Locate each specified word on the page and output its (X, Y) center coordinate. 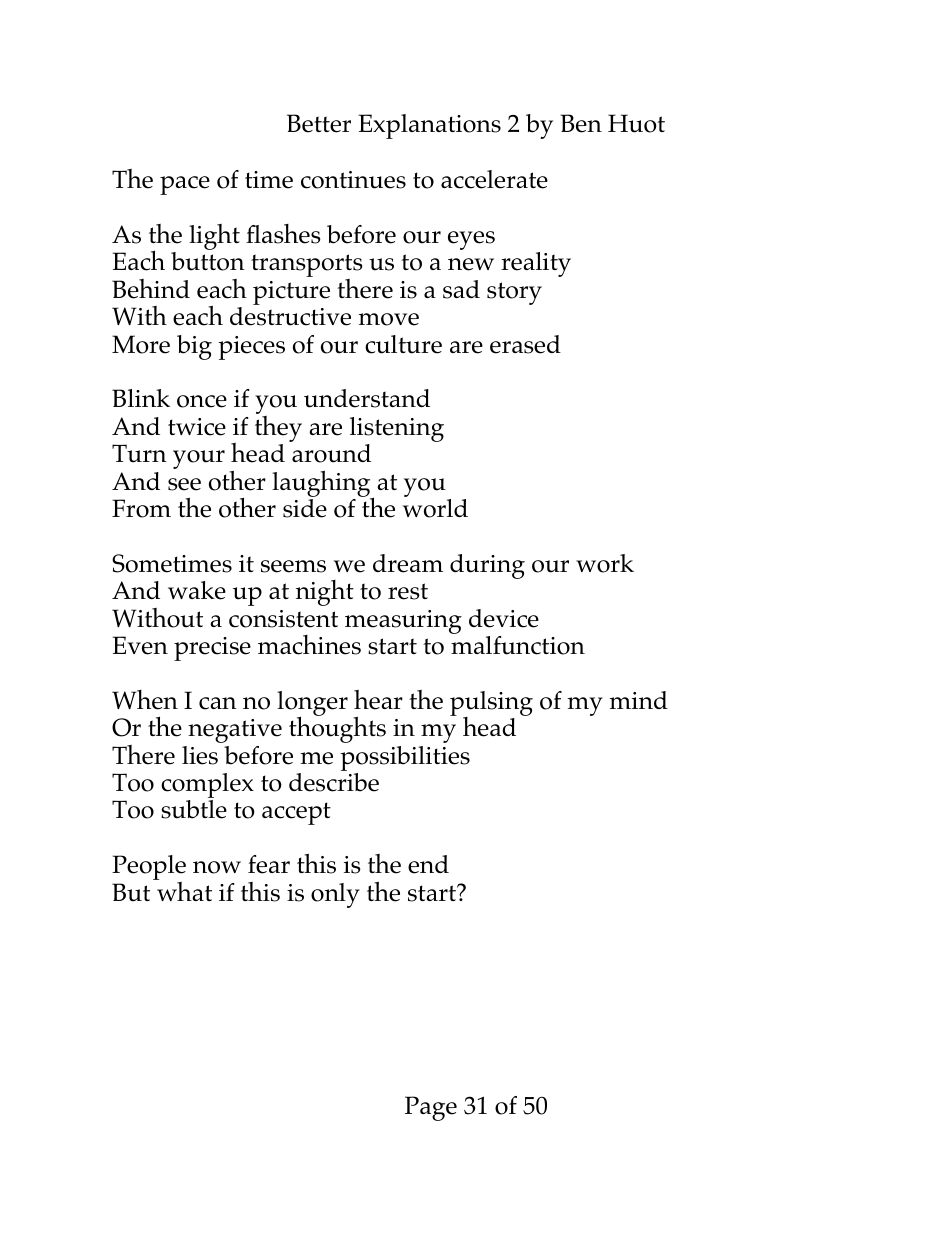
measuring (403, 622)
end (428, 864)
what (183, 890)
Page (431, 1108)
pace (185, 185)
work (605, 563)
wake (197, 590)
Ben (581, 123)
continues (353, 180)
